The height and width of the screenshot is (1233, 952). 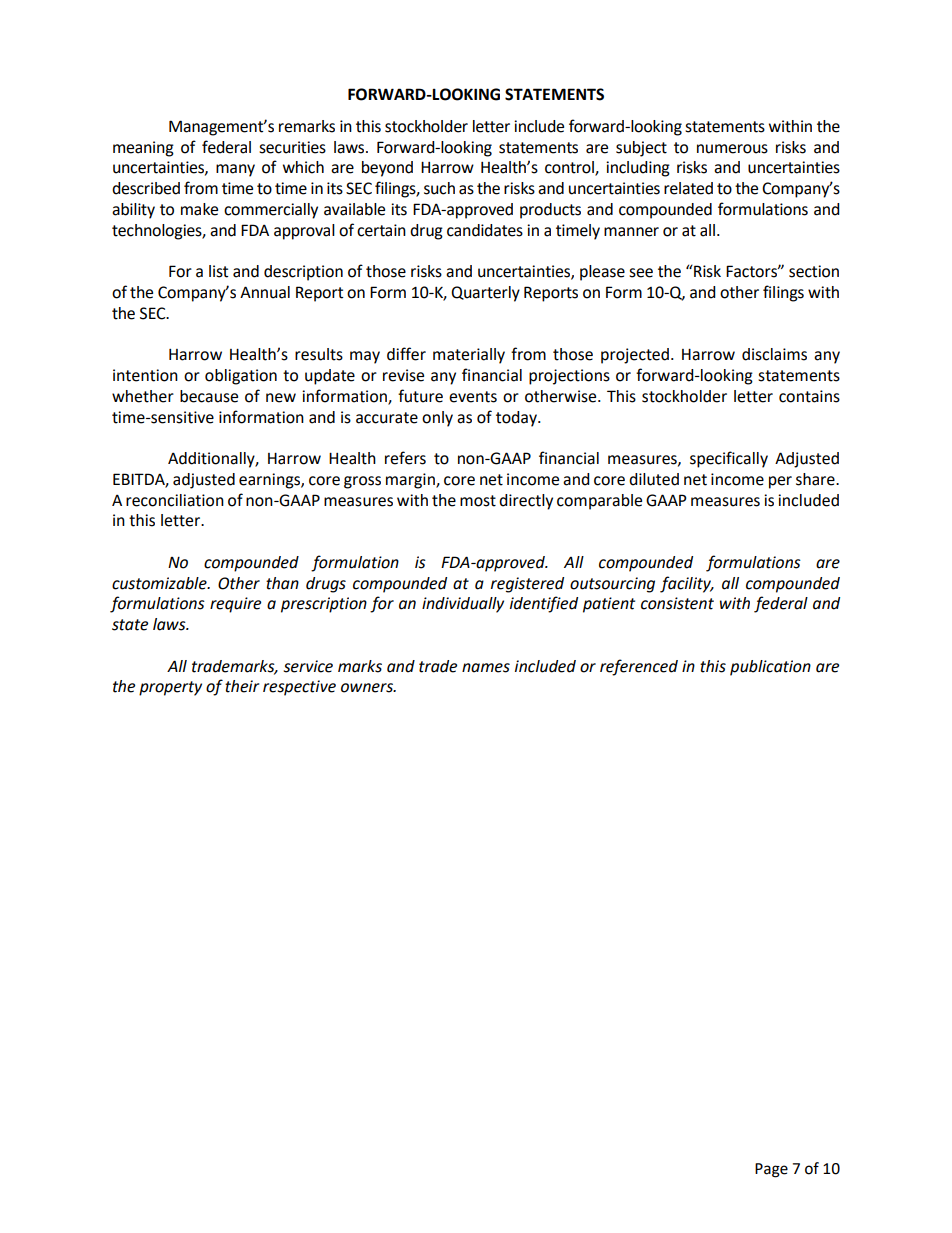 What do you see at coordinates (770, 668) in the screenshot?
I see `publication` at bounding box center [770, 668].
